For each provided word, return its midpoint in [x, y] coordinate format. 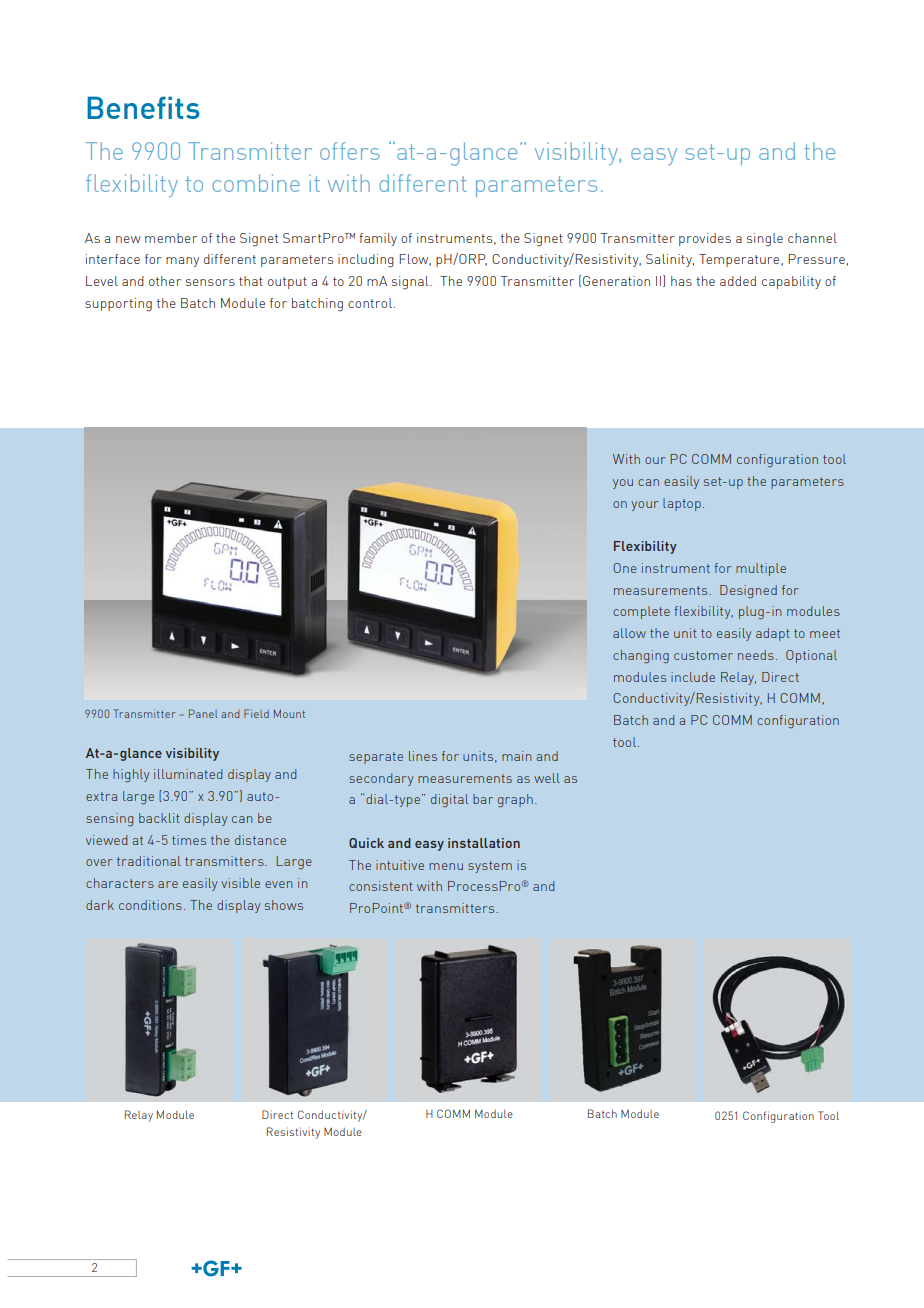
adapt [773, 634]
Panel [203, 713]
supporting [118, 305]
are [168, 884]
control [370, 303]
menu [446, 866]
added [738, 281]
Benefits [143, 107]
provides [705, 239]
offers [350, 151]
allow [629, 633]
